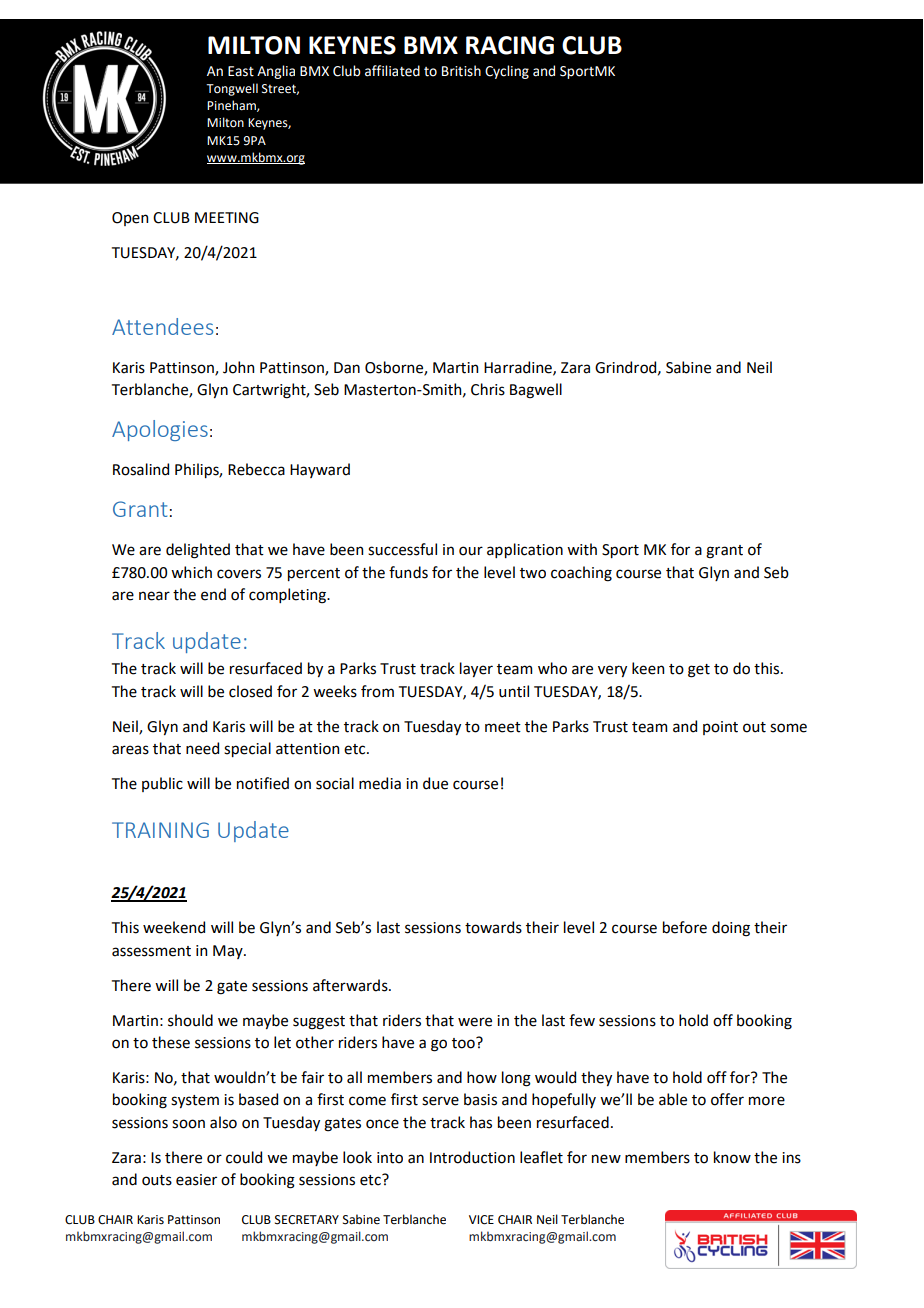 This document has height=1308, width=924. I want to click on layer, so click(476, 669).
